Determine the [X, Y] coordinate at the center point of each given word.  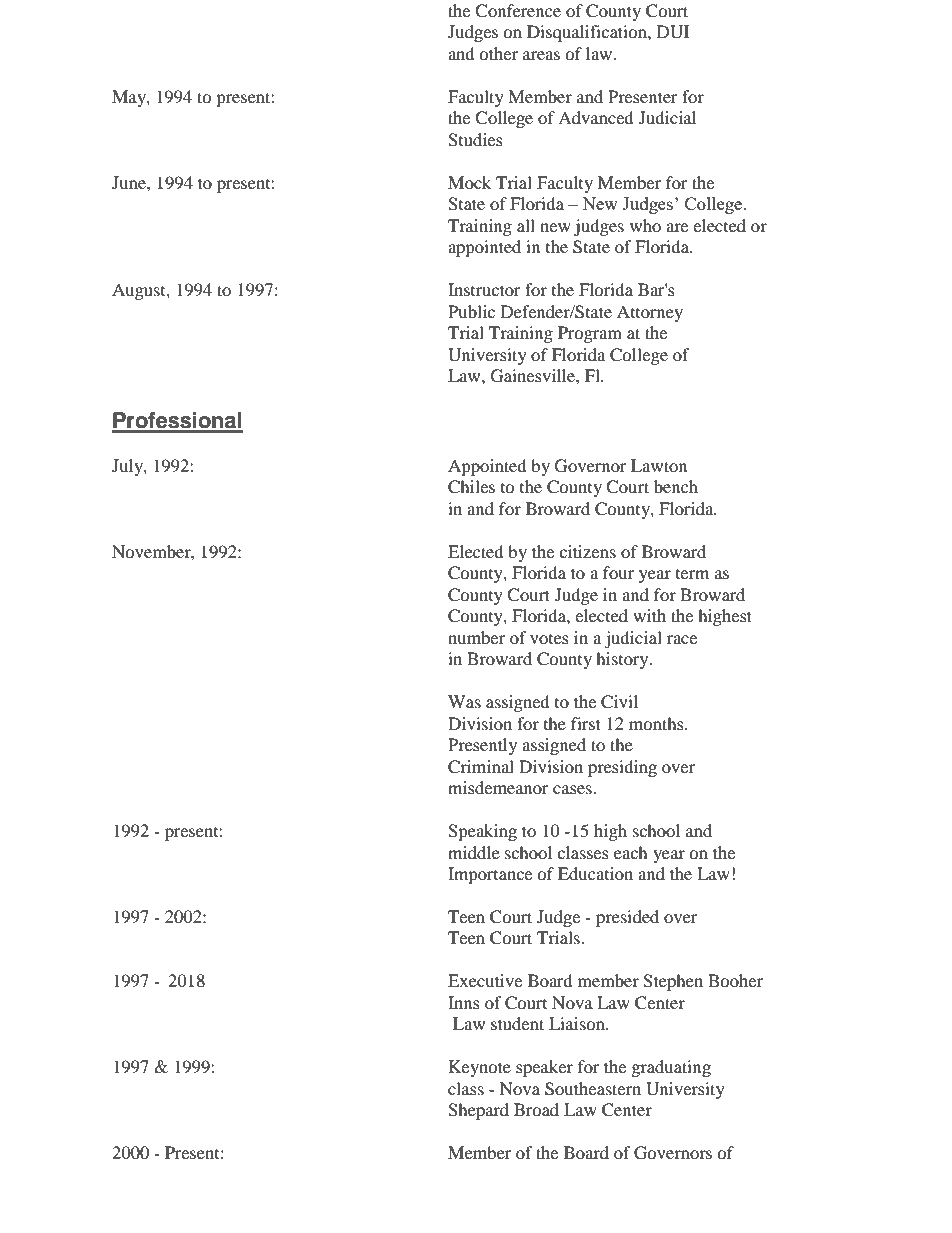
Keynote [480, 1068]
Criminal [481, 767]
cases [573, 789]
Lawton [659, 465]
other [498, 53]
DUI [673, 32]
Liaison [578, 1023]
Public [471, 311]
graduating [671, 1068]
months [657, 723]
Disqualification [588, 33]
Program [590, 334]
